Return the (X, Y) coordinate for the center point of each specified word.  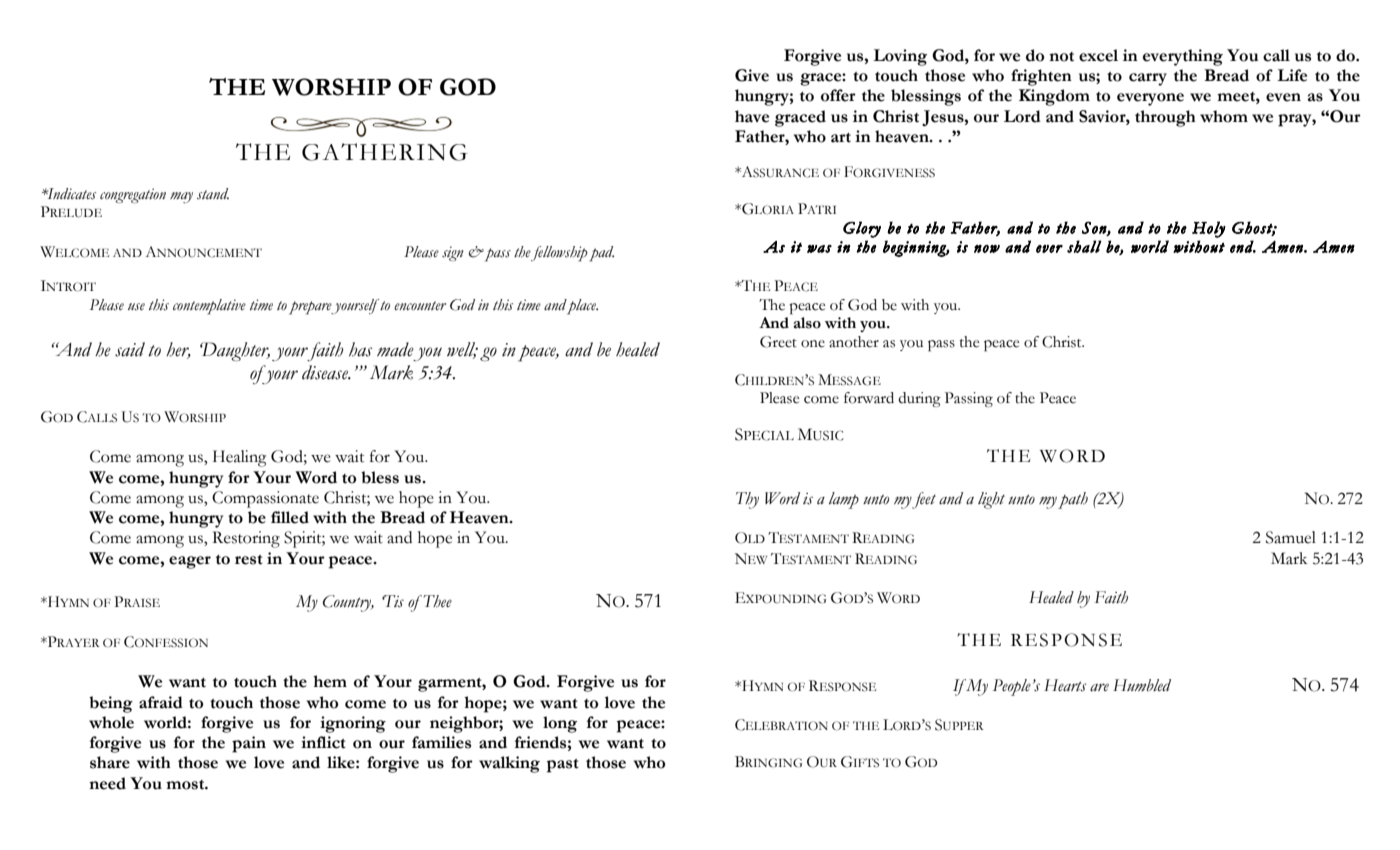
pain (249, 744)
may (181, 197)
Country (348, 603)
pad (602, 254)
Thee (436, 601)
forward (869, 398)
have (752, 116)
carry (1148, 79)
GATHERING (385, 152)
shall (1084, 246)
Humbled (1142, 685)
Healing (239, 458)
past (563, 766)
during (919, 399)
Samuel (1291, 537)
